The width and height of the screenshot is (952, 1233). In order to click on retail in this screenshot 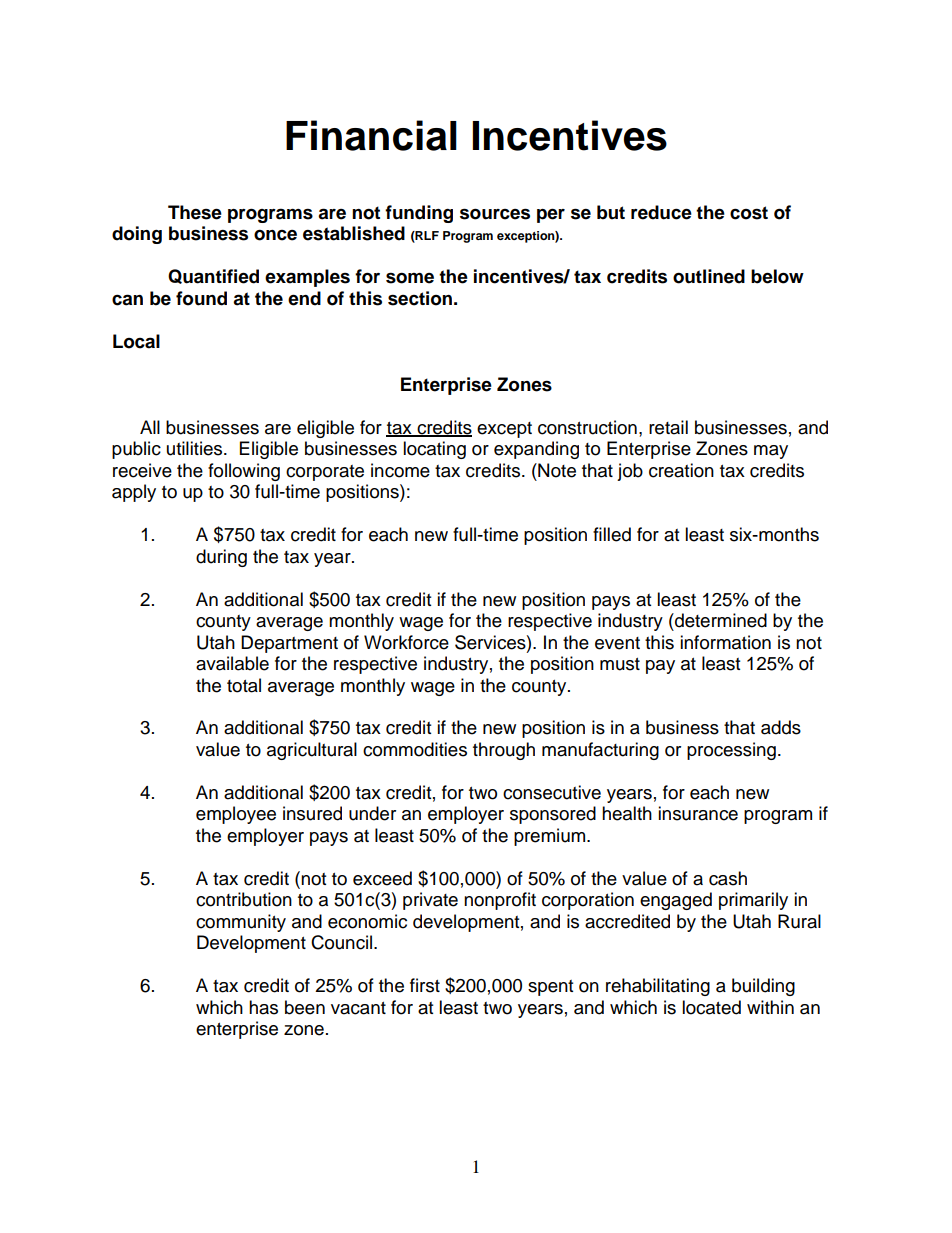, I will do `click(668, 427)`.
